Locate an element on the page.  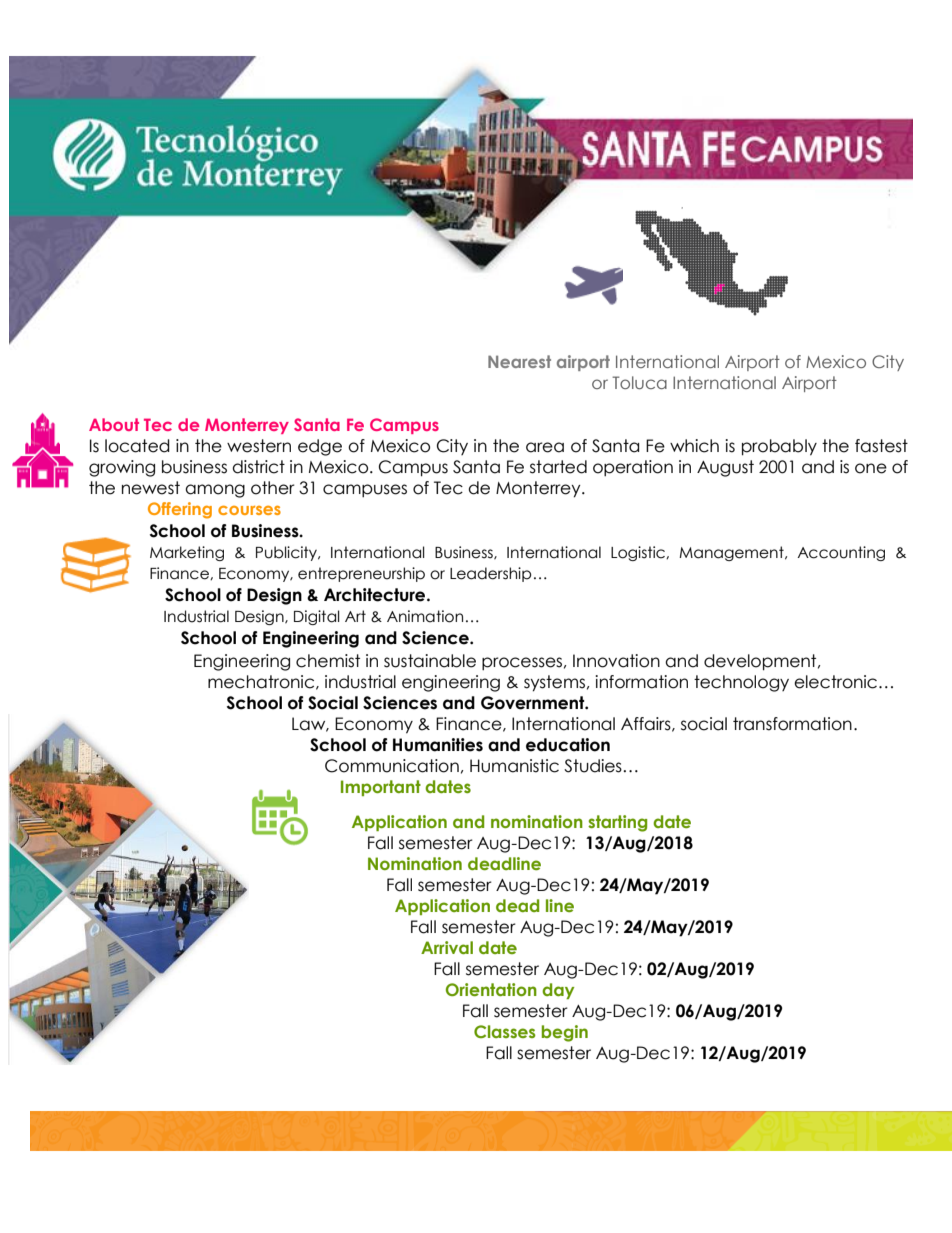
starting is located at coordinates (617, 823).
